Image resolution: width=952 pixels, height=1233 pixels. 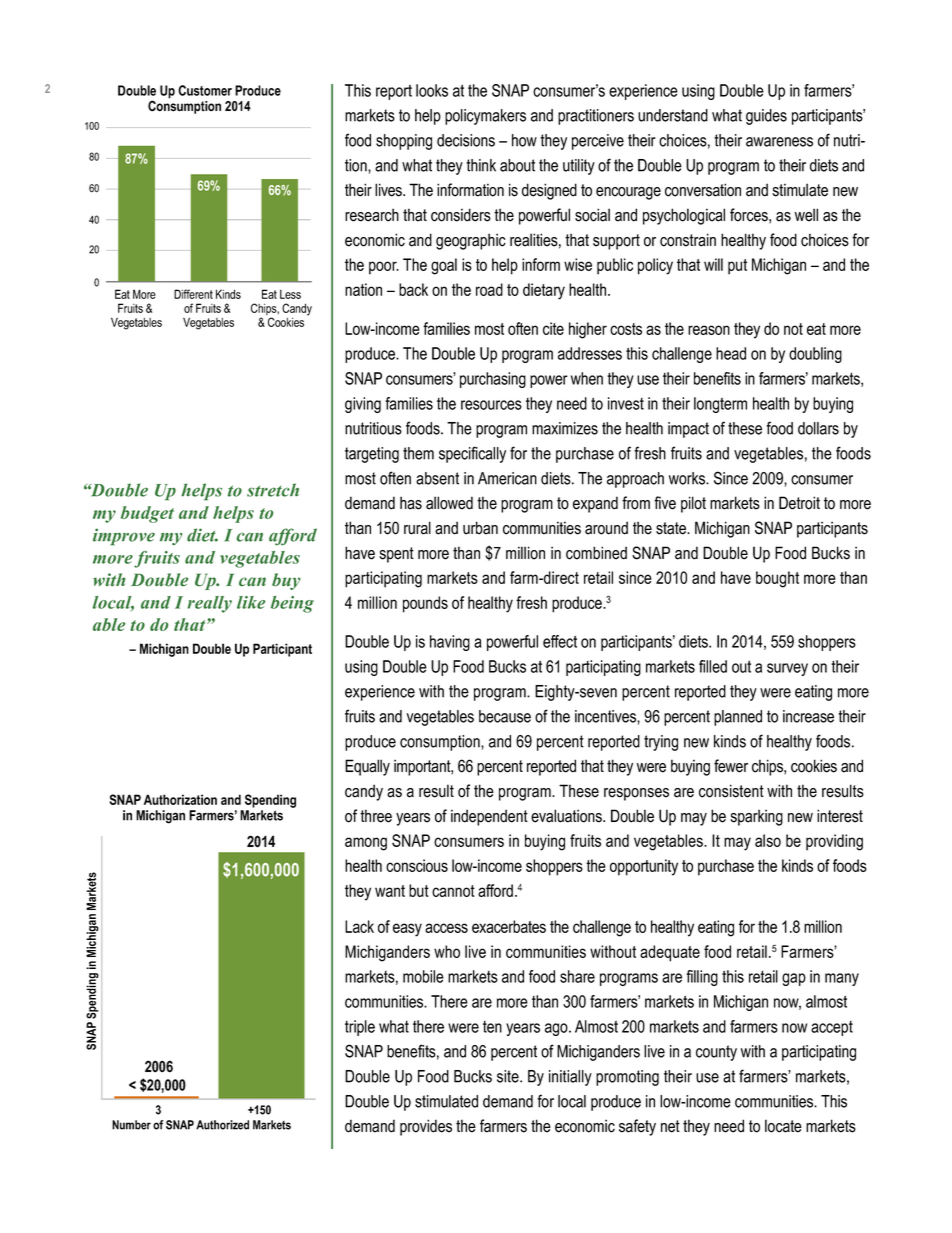 What do you see at coordinates (783, 1126) in the image?
I see `locate` at bounding box center [783, 1126].
